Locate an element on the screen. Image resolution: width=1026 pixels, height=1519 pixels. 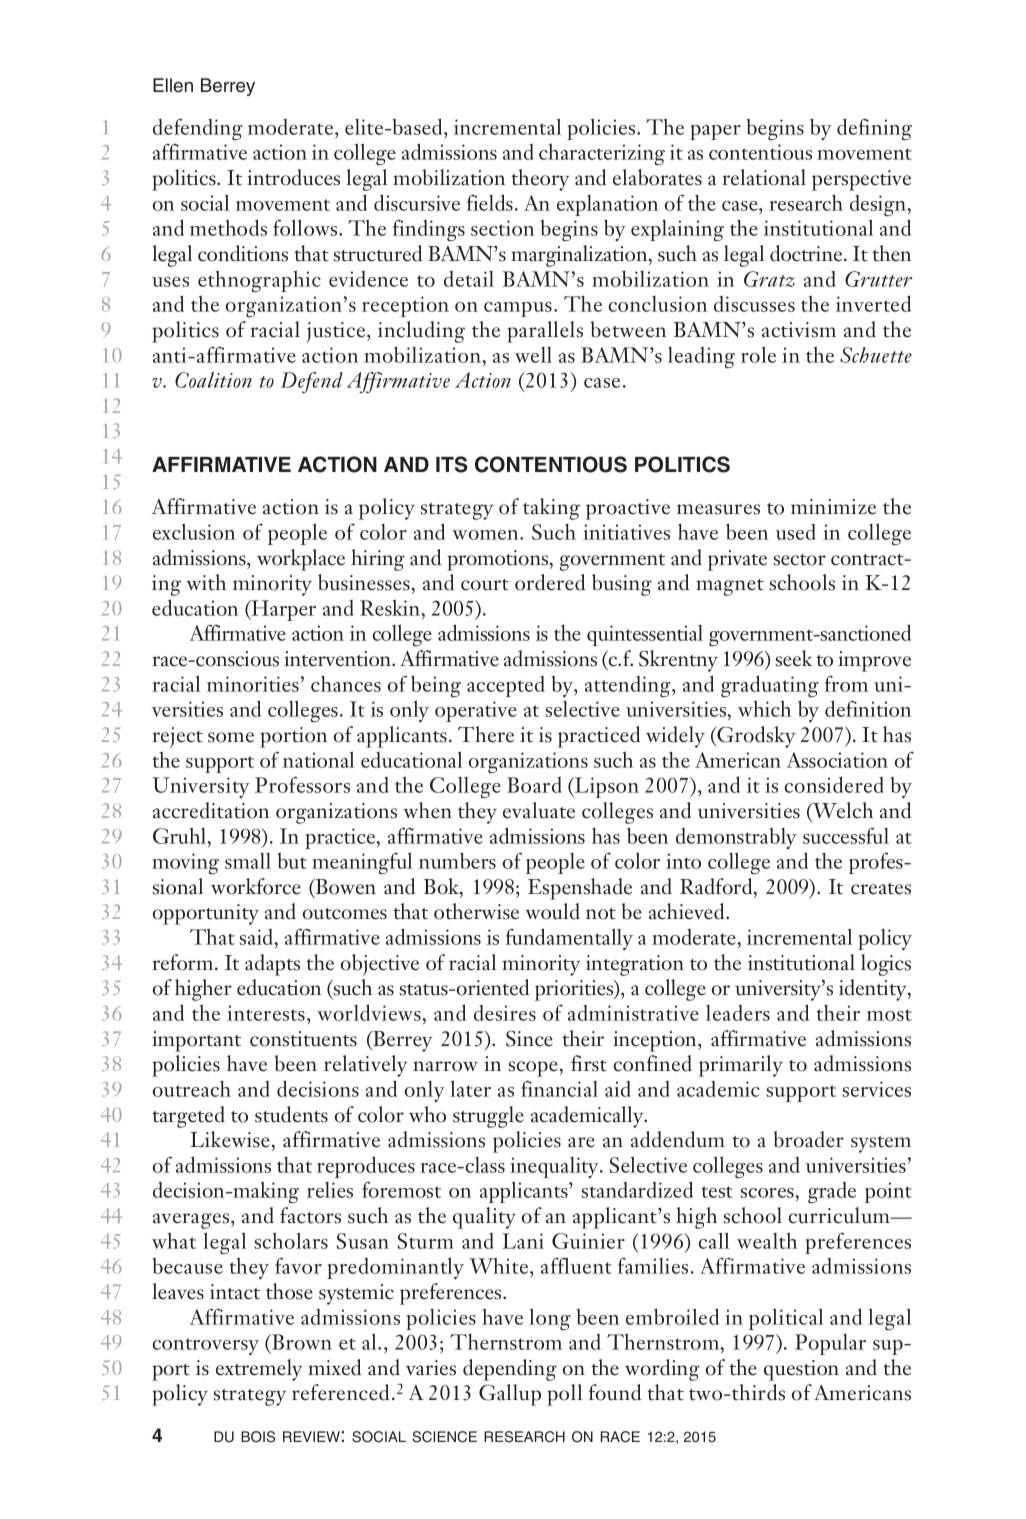
Association is located at coordinates (837, 760).
